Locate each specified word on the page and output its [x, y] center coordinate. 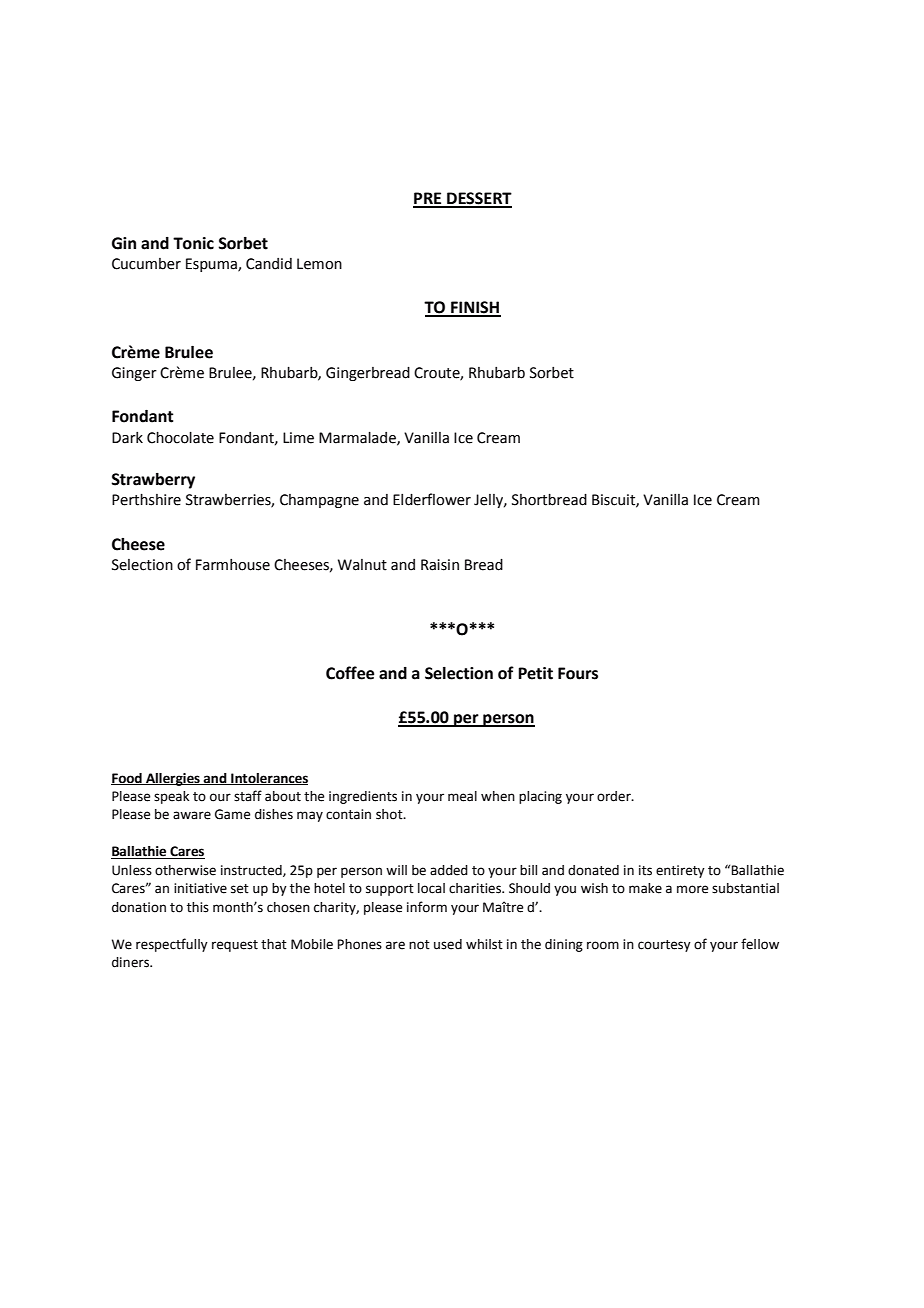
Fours [578, 673]
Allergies [173, 779]
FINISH [475, 308]
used [448, 944]
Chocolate [180, 438]
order [615, 796]
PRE [428, 199]
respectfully [172, 945]
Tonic [193, 243]
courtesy [664, 946]
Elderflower [432, 499]
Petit [535, 673]
